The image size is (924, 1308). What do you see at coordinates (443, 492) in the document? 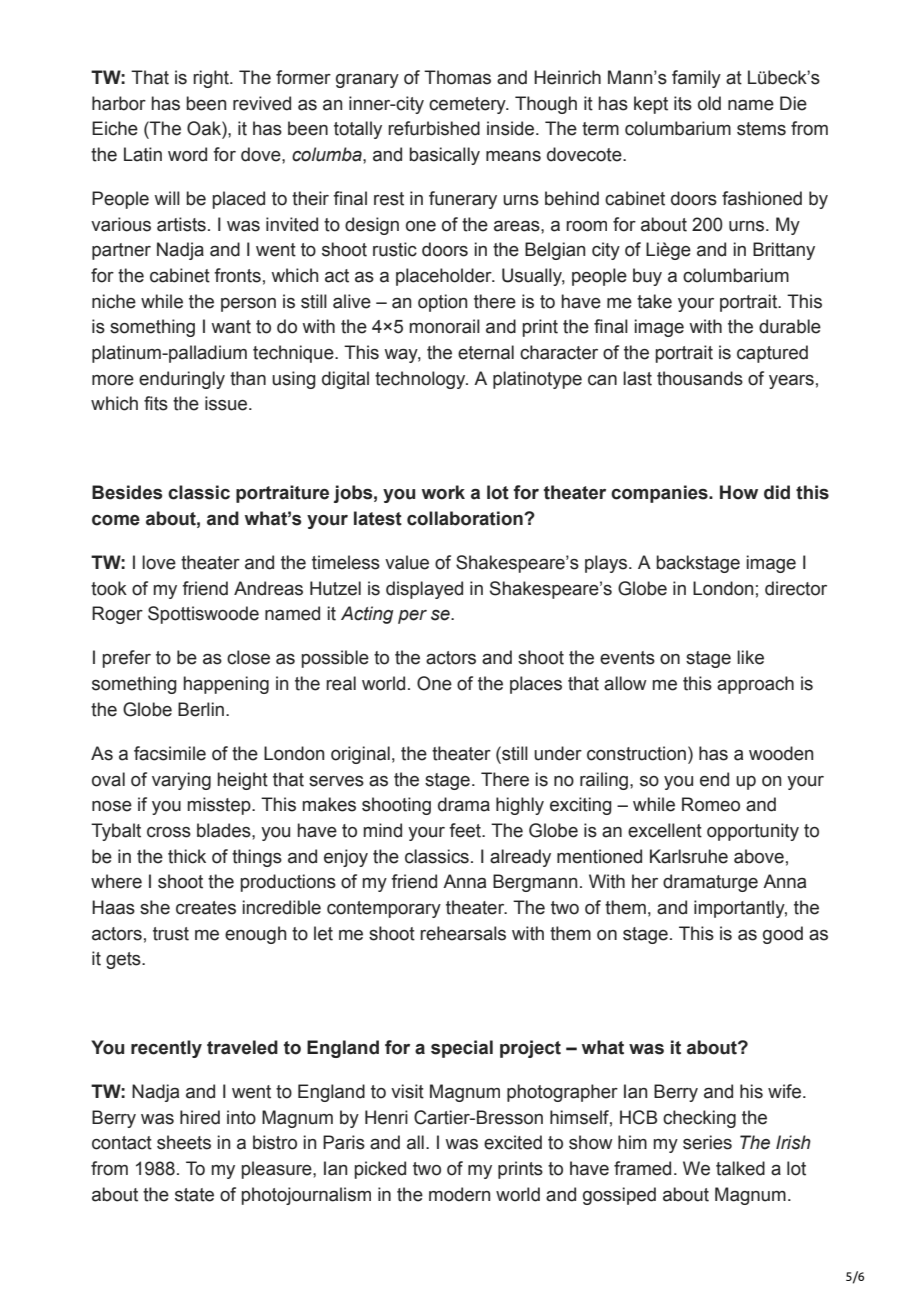
I see `work` at bounding box center [443, 492].
